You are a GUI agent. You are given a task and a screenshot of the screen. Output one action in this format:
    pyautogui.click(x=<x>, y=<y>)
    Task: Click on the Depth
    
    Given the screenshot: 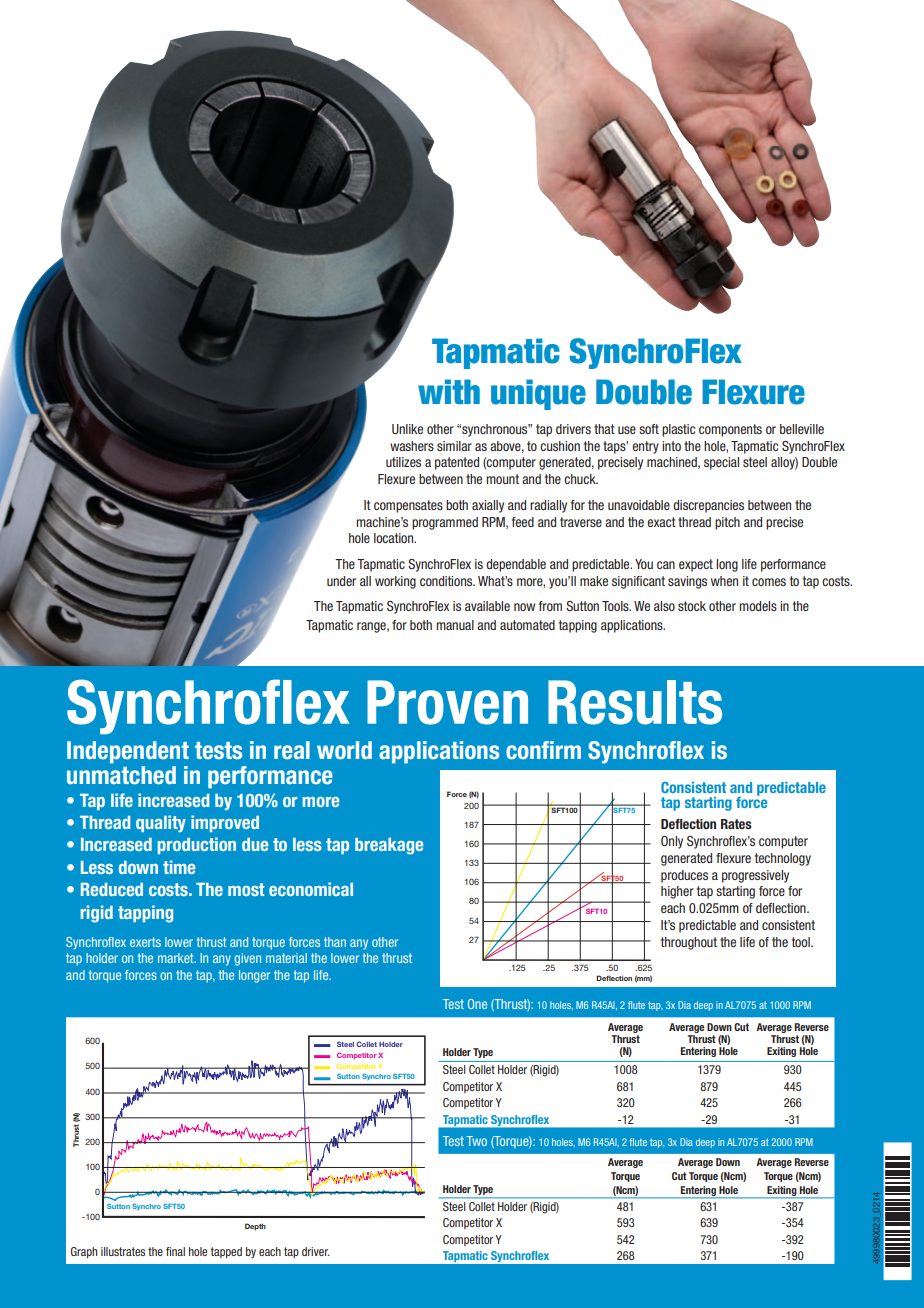 What is the action you would take?
    pyautogui.click(x=255, y=1227)
